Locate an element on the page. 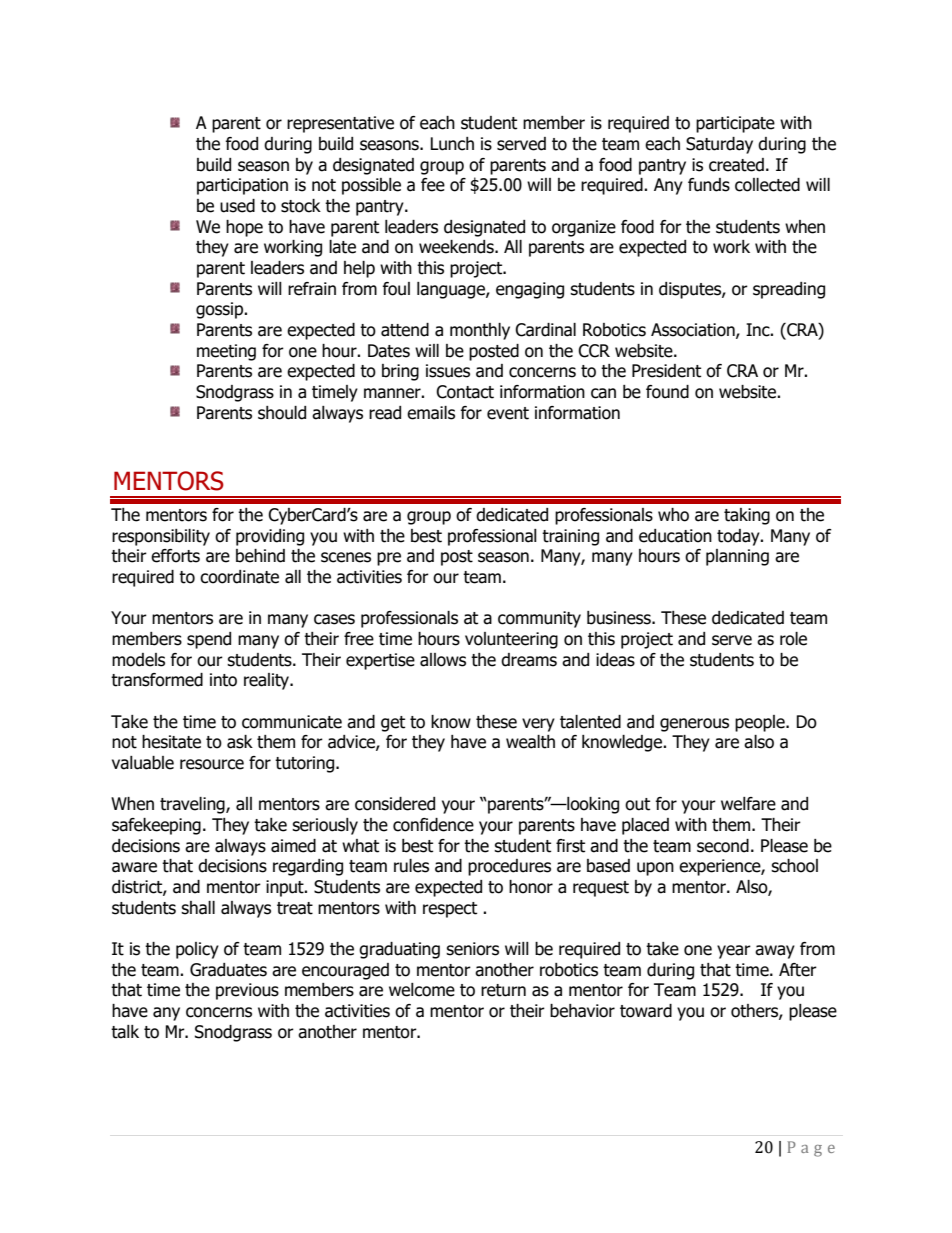 The image size is (952, 1233). planning is located at coordinates (737, 557).
